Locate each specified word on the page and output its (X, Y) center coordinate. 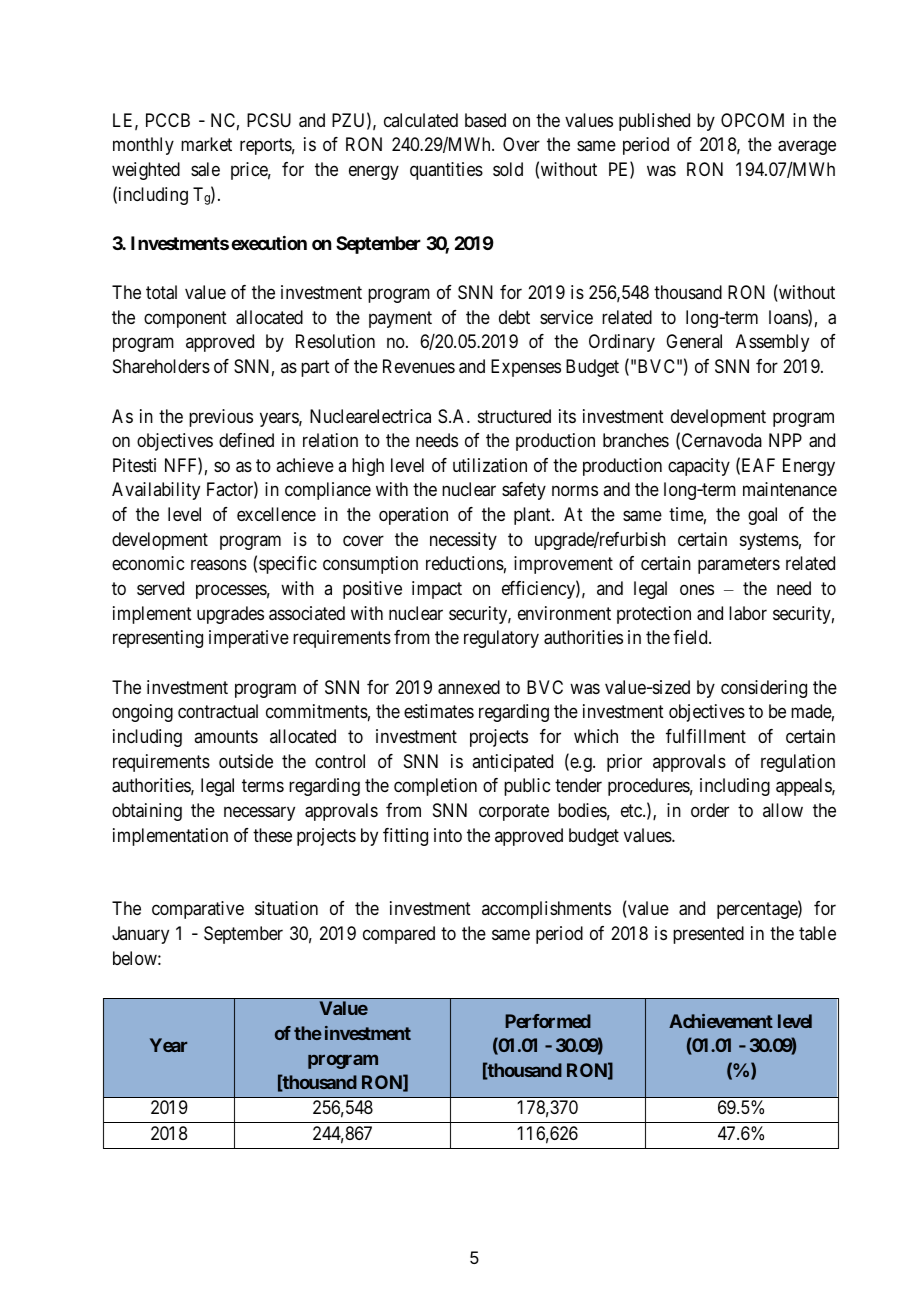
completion (435, 787)
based (485, 120)
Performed (548, 1021)
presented (708, 935)
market (206, 144)
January (140, 935)
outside (246, 761)
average (807, 148)
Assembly (772, 343)
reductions (465, 563)
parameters (739, 566)
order (710, 810)
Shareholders (161, 366)
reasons (219, 565)
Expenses (526, 368)
